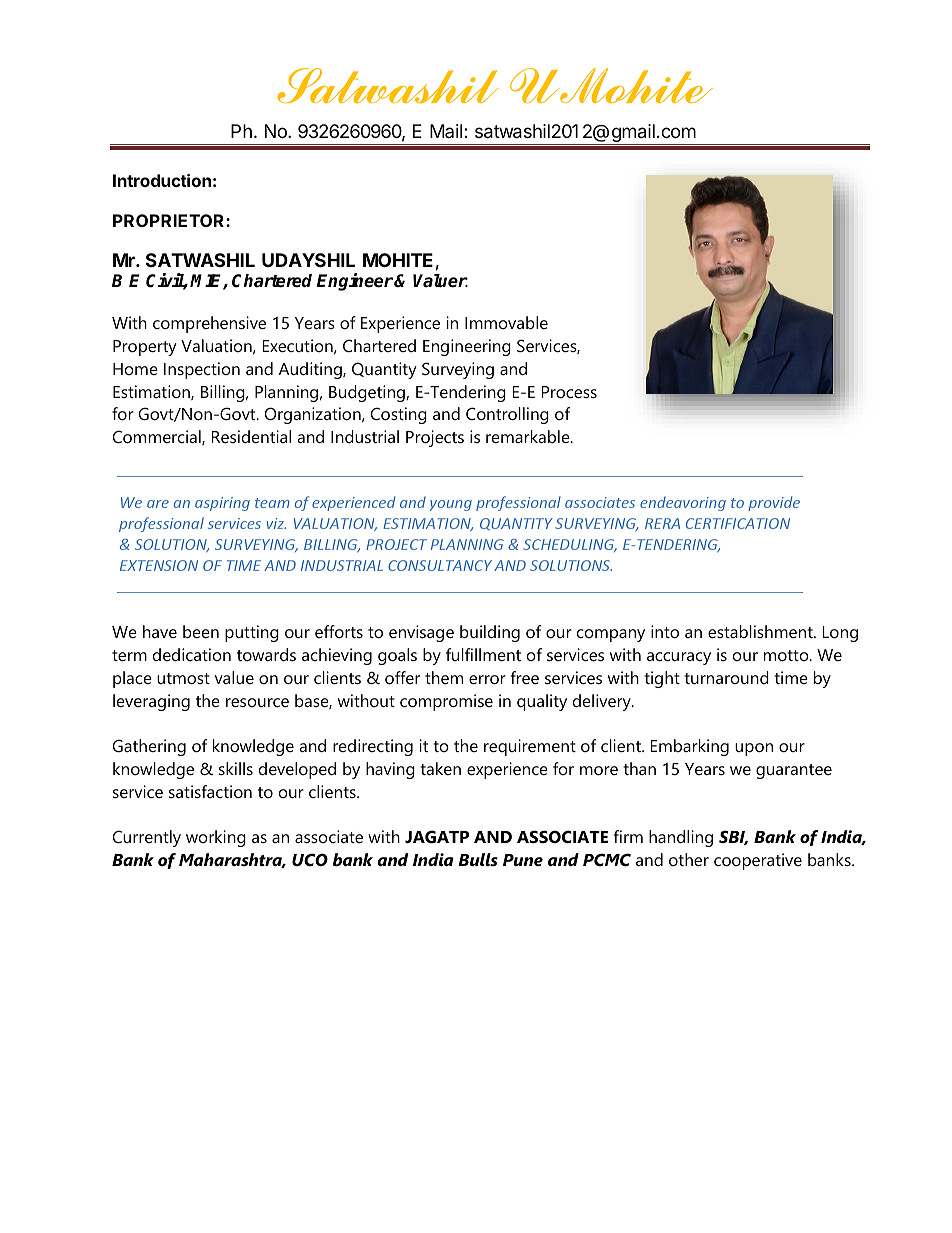  What do you see at coordinates (202, 370) in the screenshot?
I see `Inspection` at bounding box center [202, 370].
